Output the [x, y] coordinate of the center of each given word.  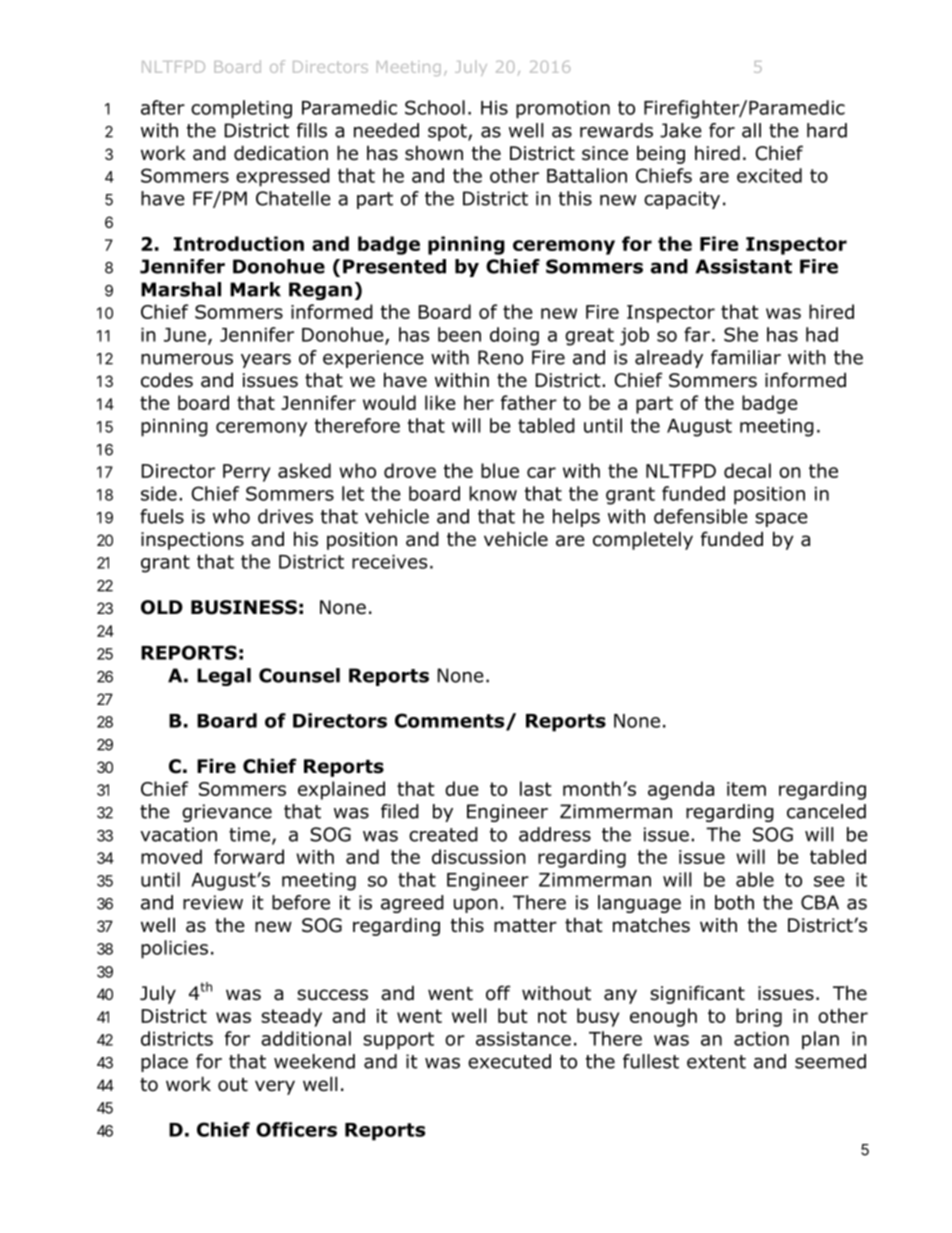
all [751, 130]
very [275, 1087]
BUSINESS [244, 607]
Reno [500, 357]
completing [241, 109]
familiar [746, 357]
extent [716, 1062]
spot [448, 132]
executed [509, 1061]
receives [389, 562]
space [781, 520]
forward [249, 856]
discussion [479, 856]
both [734, 902]
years [266, 361]
